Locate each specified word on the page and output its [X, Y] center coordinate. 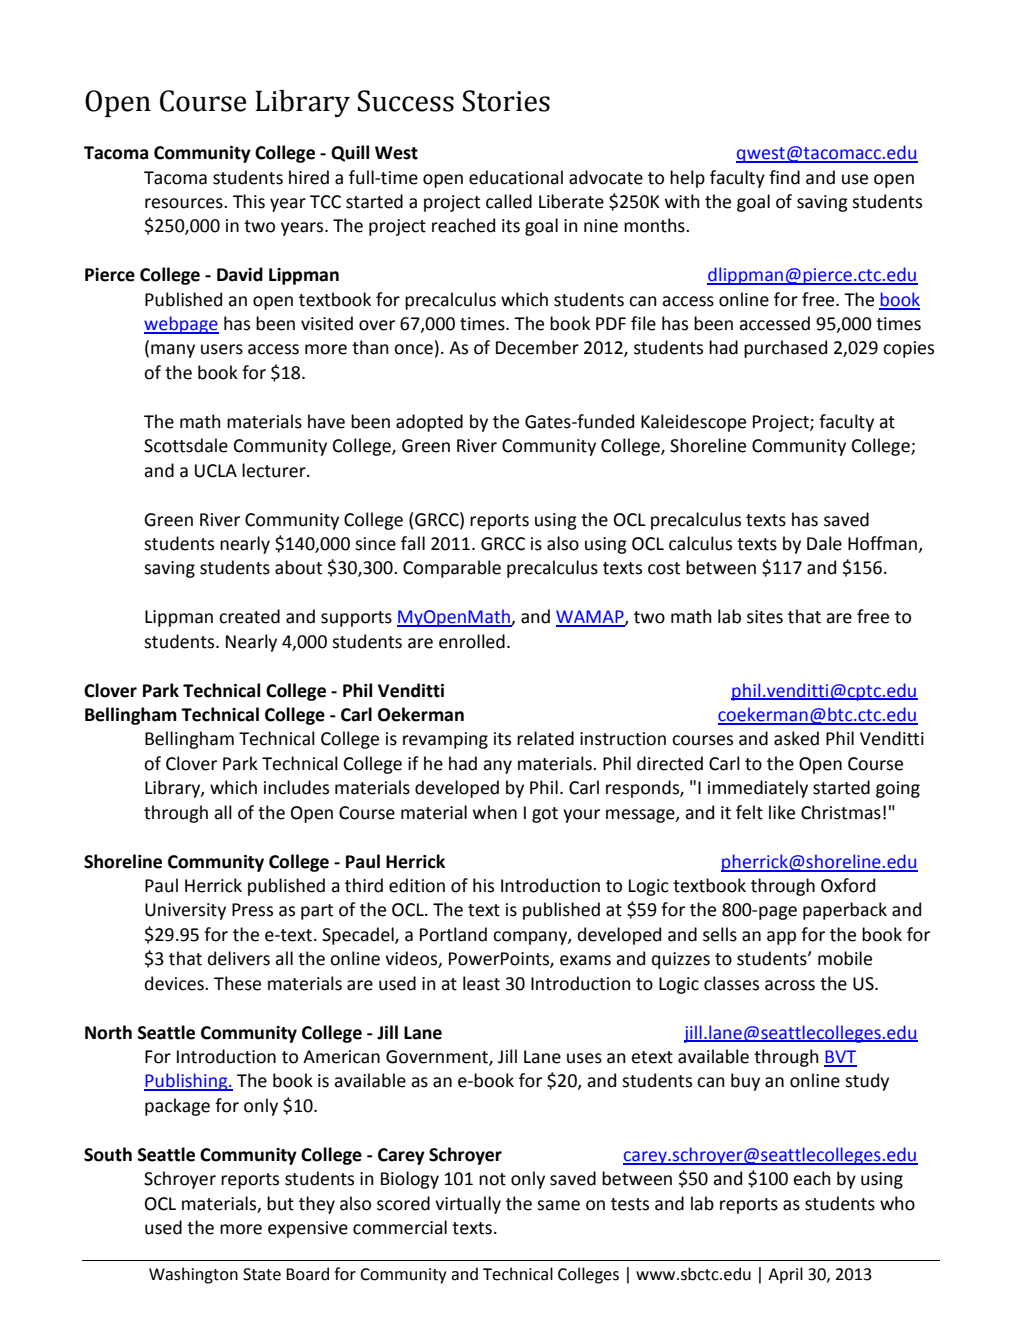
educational [516, 177]
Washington [193, 1275]
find [784, 177]
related [545, 738]
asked [796, 738]
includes [296, 787]
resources [185, 203]
